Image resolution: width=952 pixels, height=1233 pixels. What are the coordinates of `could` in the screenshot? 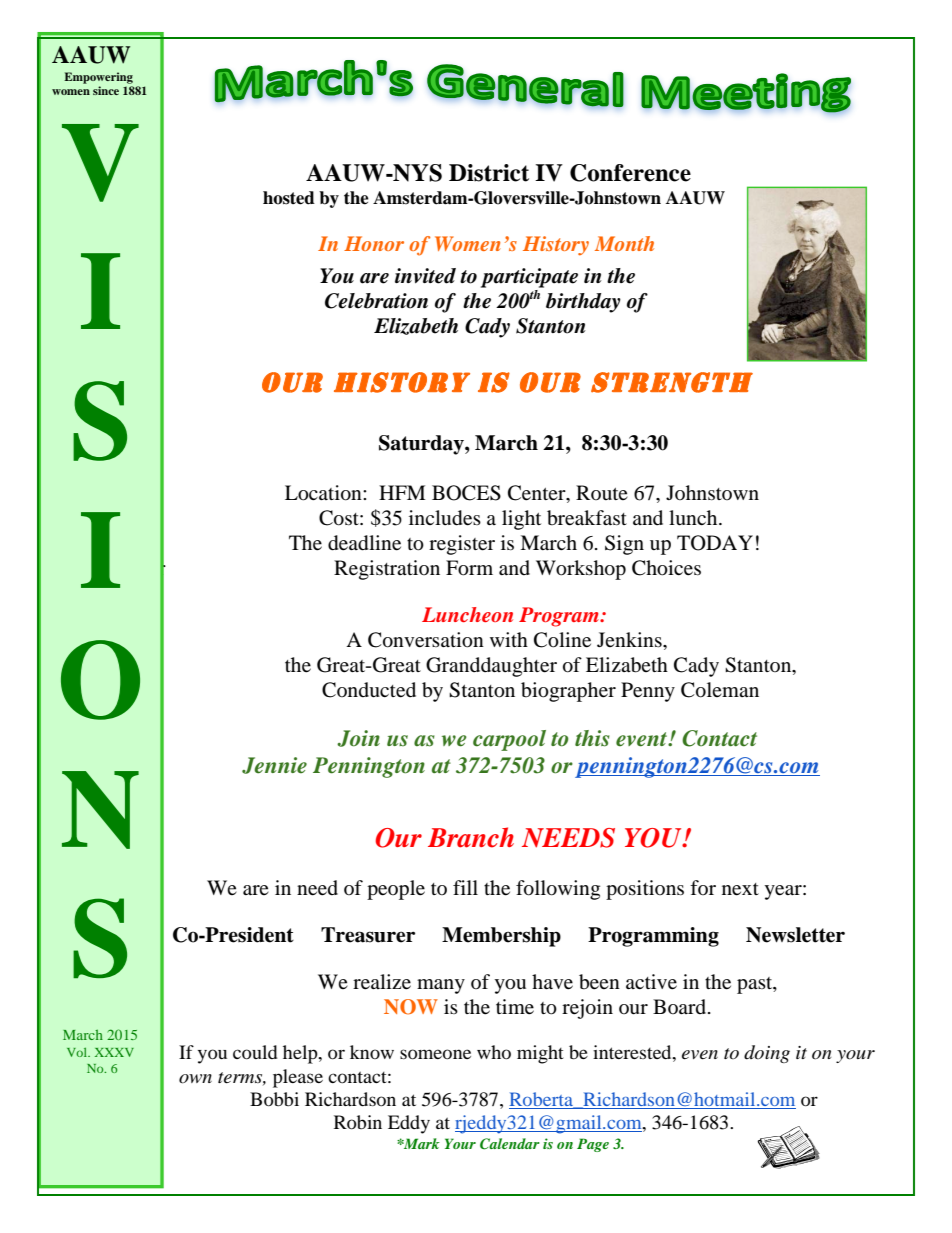 It's located at (255, 1052).
